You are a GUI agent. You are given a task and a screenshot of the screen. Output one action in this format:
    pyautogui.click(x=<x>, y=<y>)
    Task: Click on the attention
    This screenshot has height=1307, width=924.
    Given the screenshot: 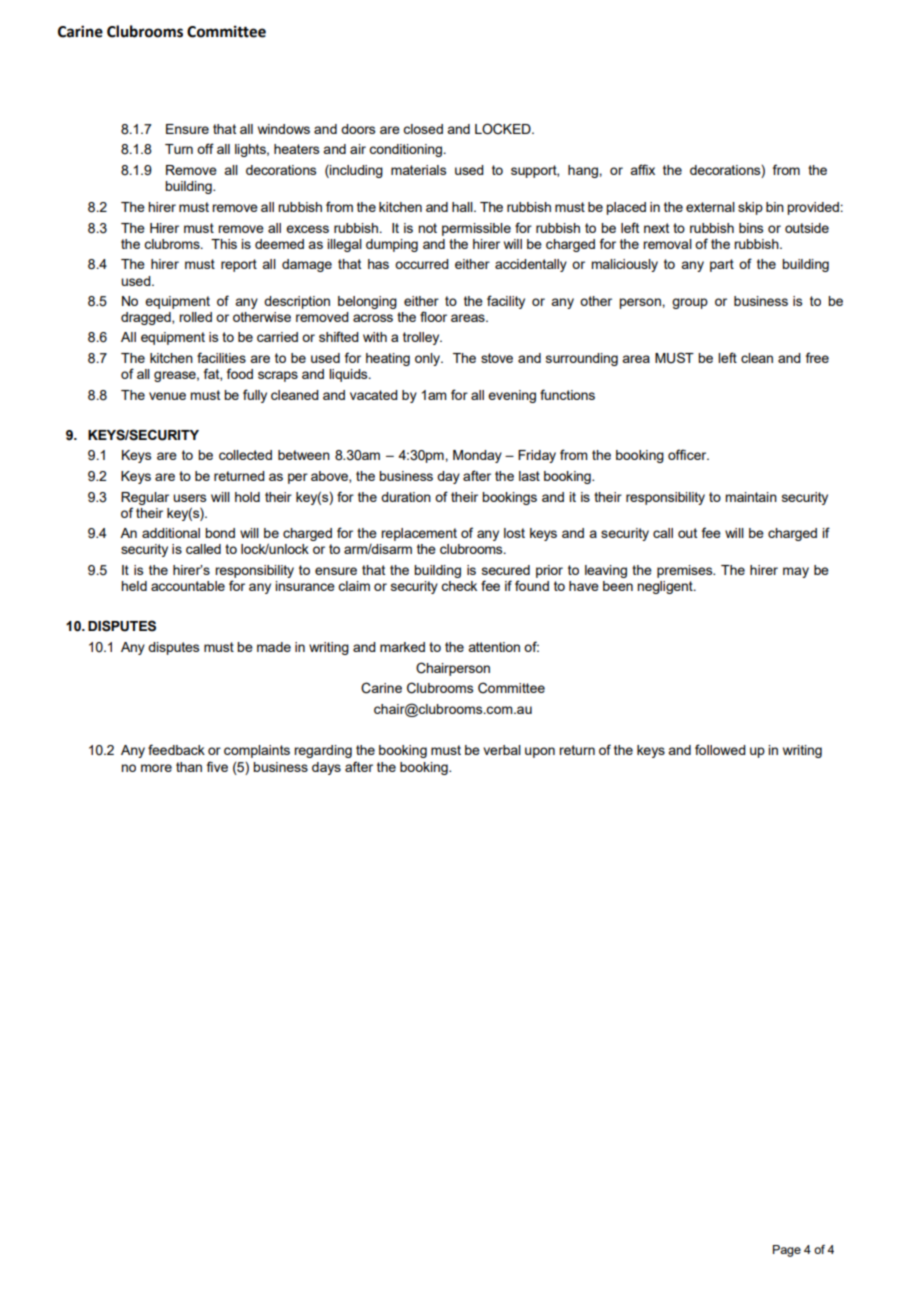 What is the action you would take?
    pyautogui.click(x=494, y=647)
